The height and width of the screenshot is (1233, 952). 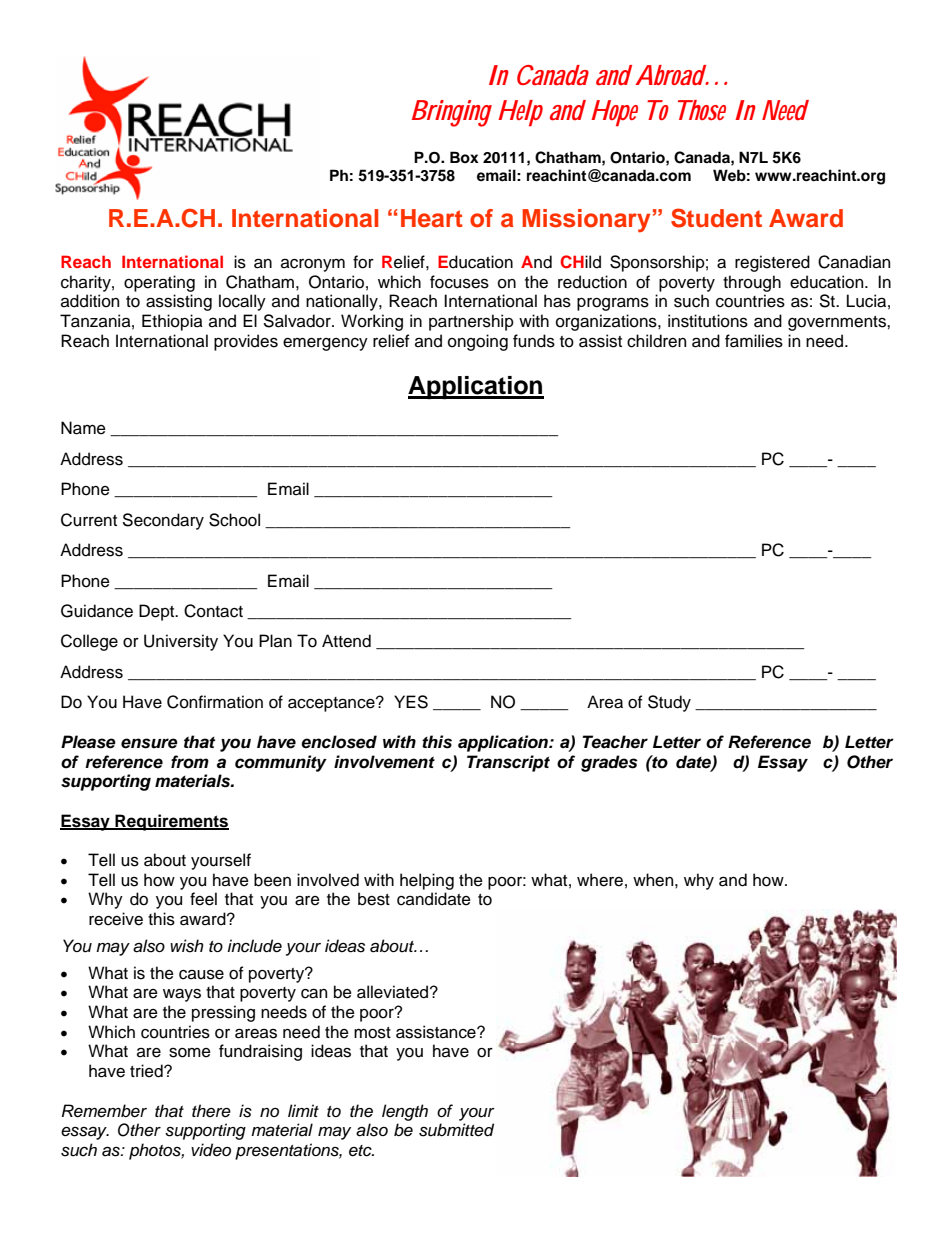 I want to click on families, so click(x=754, y=341).
